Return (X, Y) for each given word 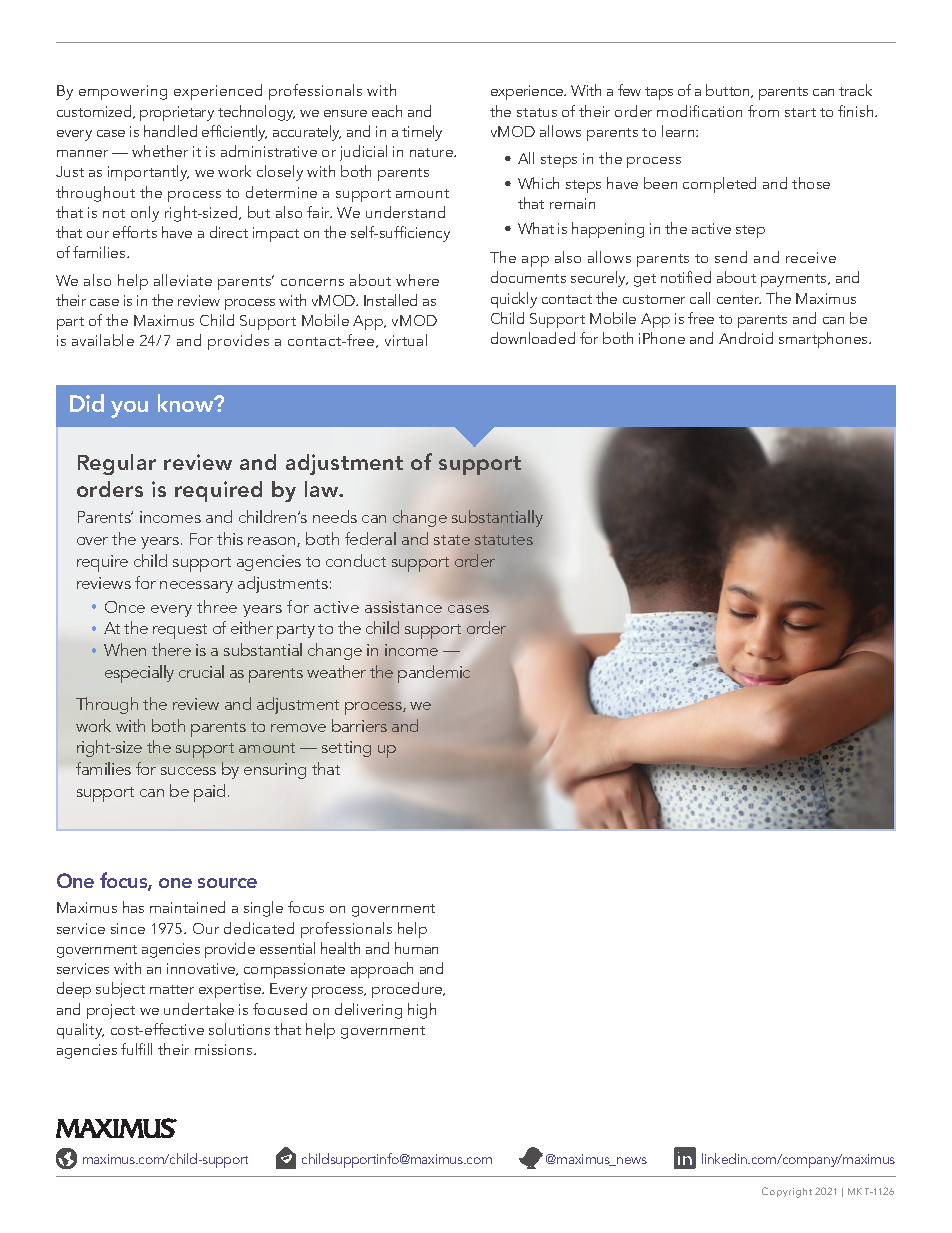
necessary (196, 587)
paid (209, 793)
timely (422, 133)
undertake (199, 1009)
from (763, 111)
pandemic (434, 674)
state (452, 540)
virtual (406, 340)
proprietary (177, 113)
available (103, 340)
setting (346, 749)
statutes (504, 540)
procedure (408, 990)
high (422, 1011)
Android (746, 338)
